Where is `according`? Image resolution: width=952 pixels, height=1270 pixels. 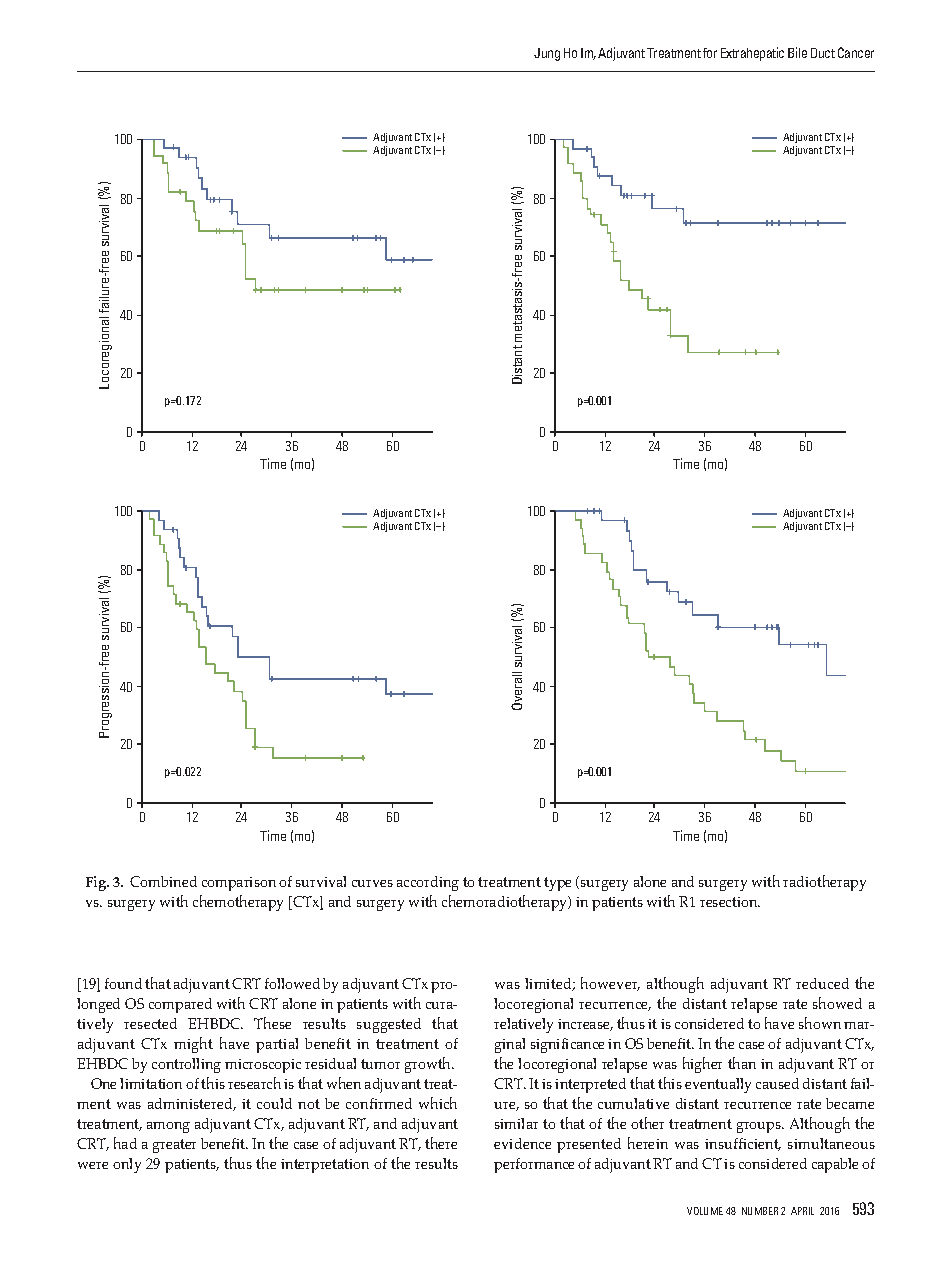 according is located at coordinates (428, 883).
